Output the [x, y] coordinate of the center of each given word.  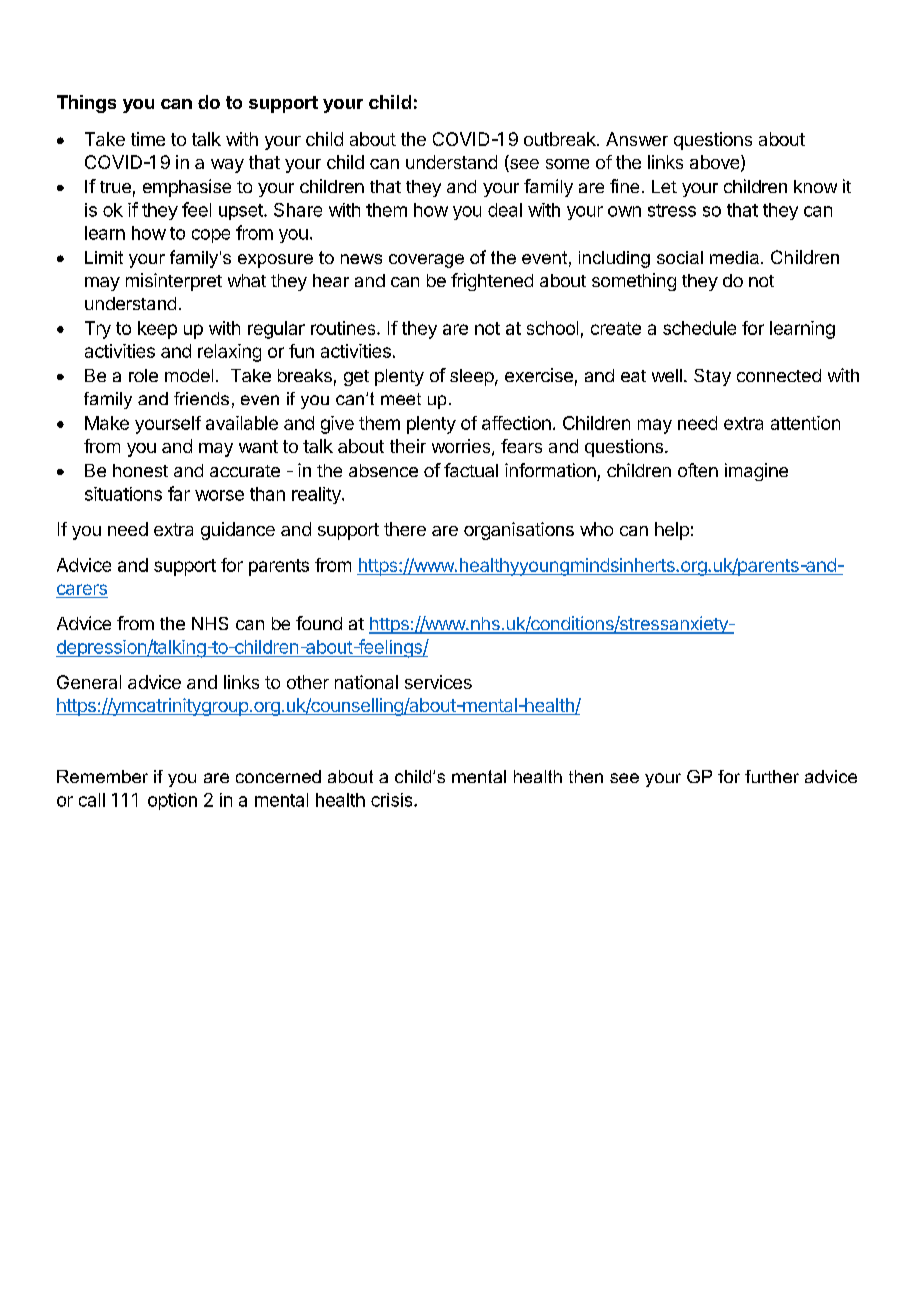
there [405, 529]
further [772, 776]
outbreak [561, 139]
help [672, 531]
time [148, 139]
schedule [699, 328]
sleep [472, 377]
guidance [238, 531]
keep [157, 330]
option [172, 801]
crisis [393, 800]
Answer [637, 139]
